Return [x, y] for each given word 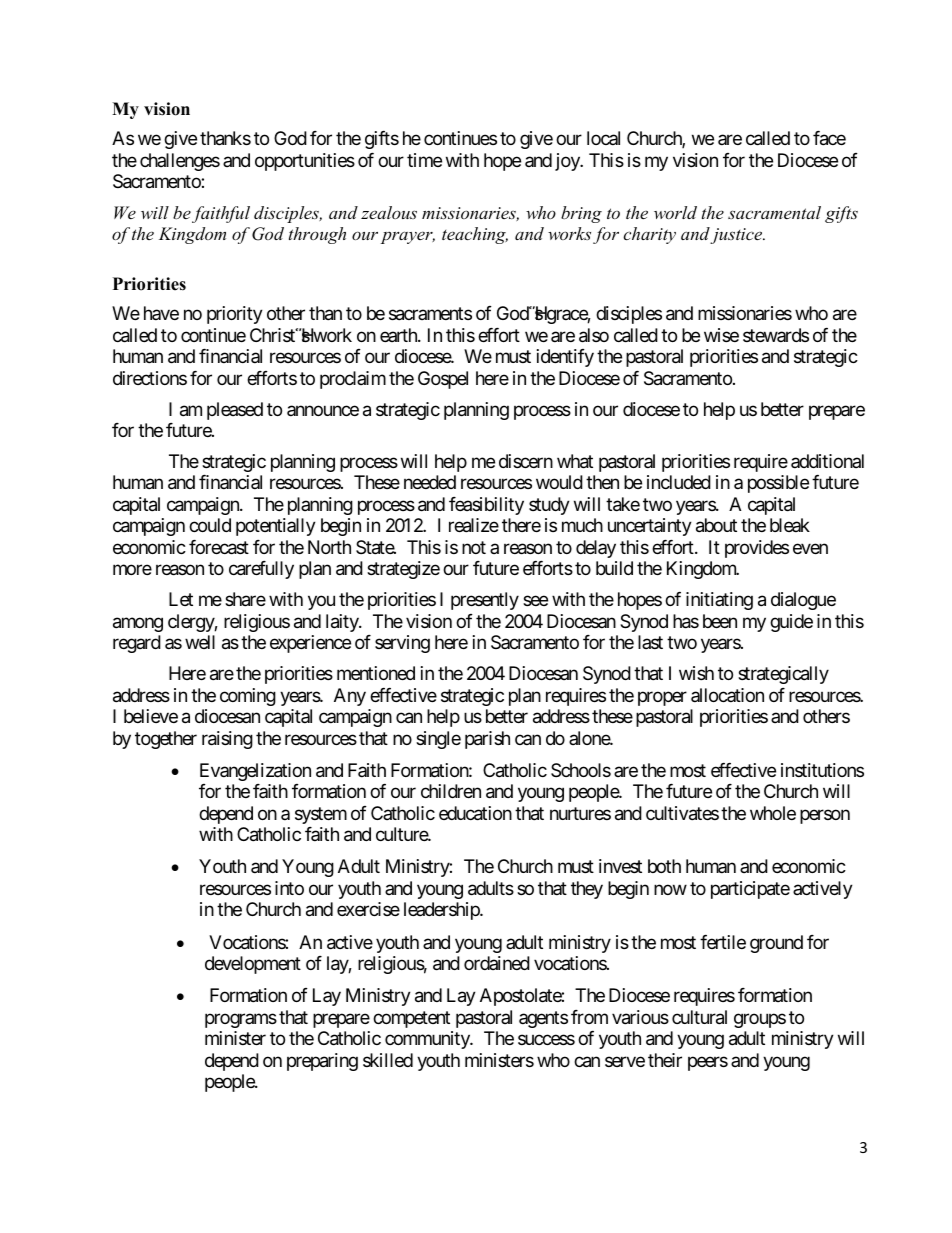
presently [485, 601]
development [253, 965]
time [424, 160]
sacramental [774, 212]
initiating [719, 601]
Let [181, 599]
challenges [180, 162]
